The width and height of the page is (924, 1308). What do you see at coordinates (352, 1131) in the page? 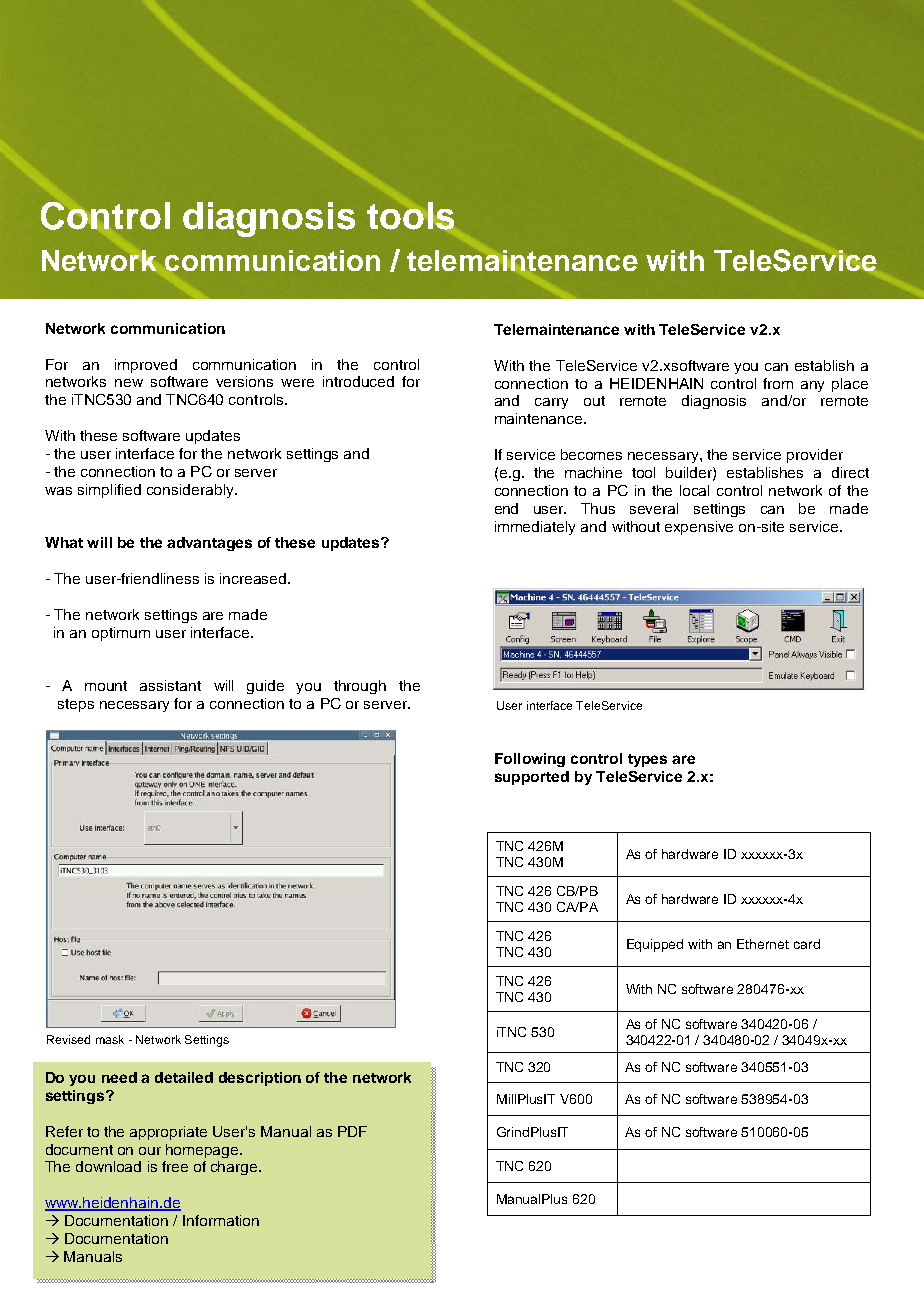
I see `PDF` at bounding box center [352, 1131].
